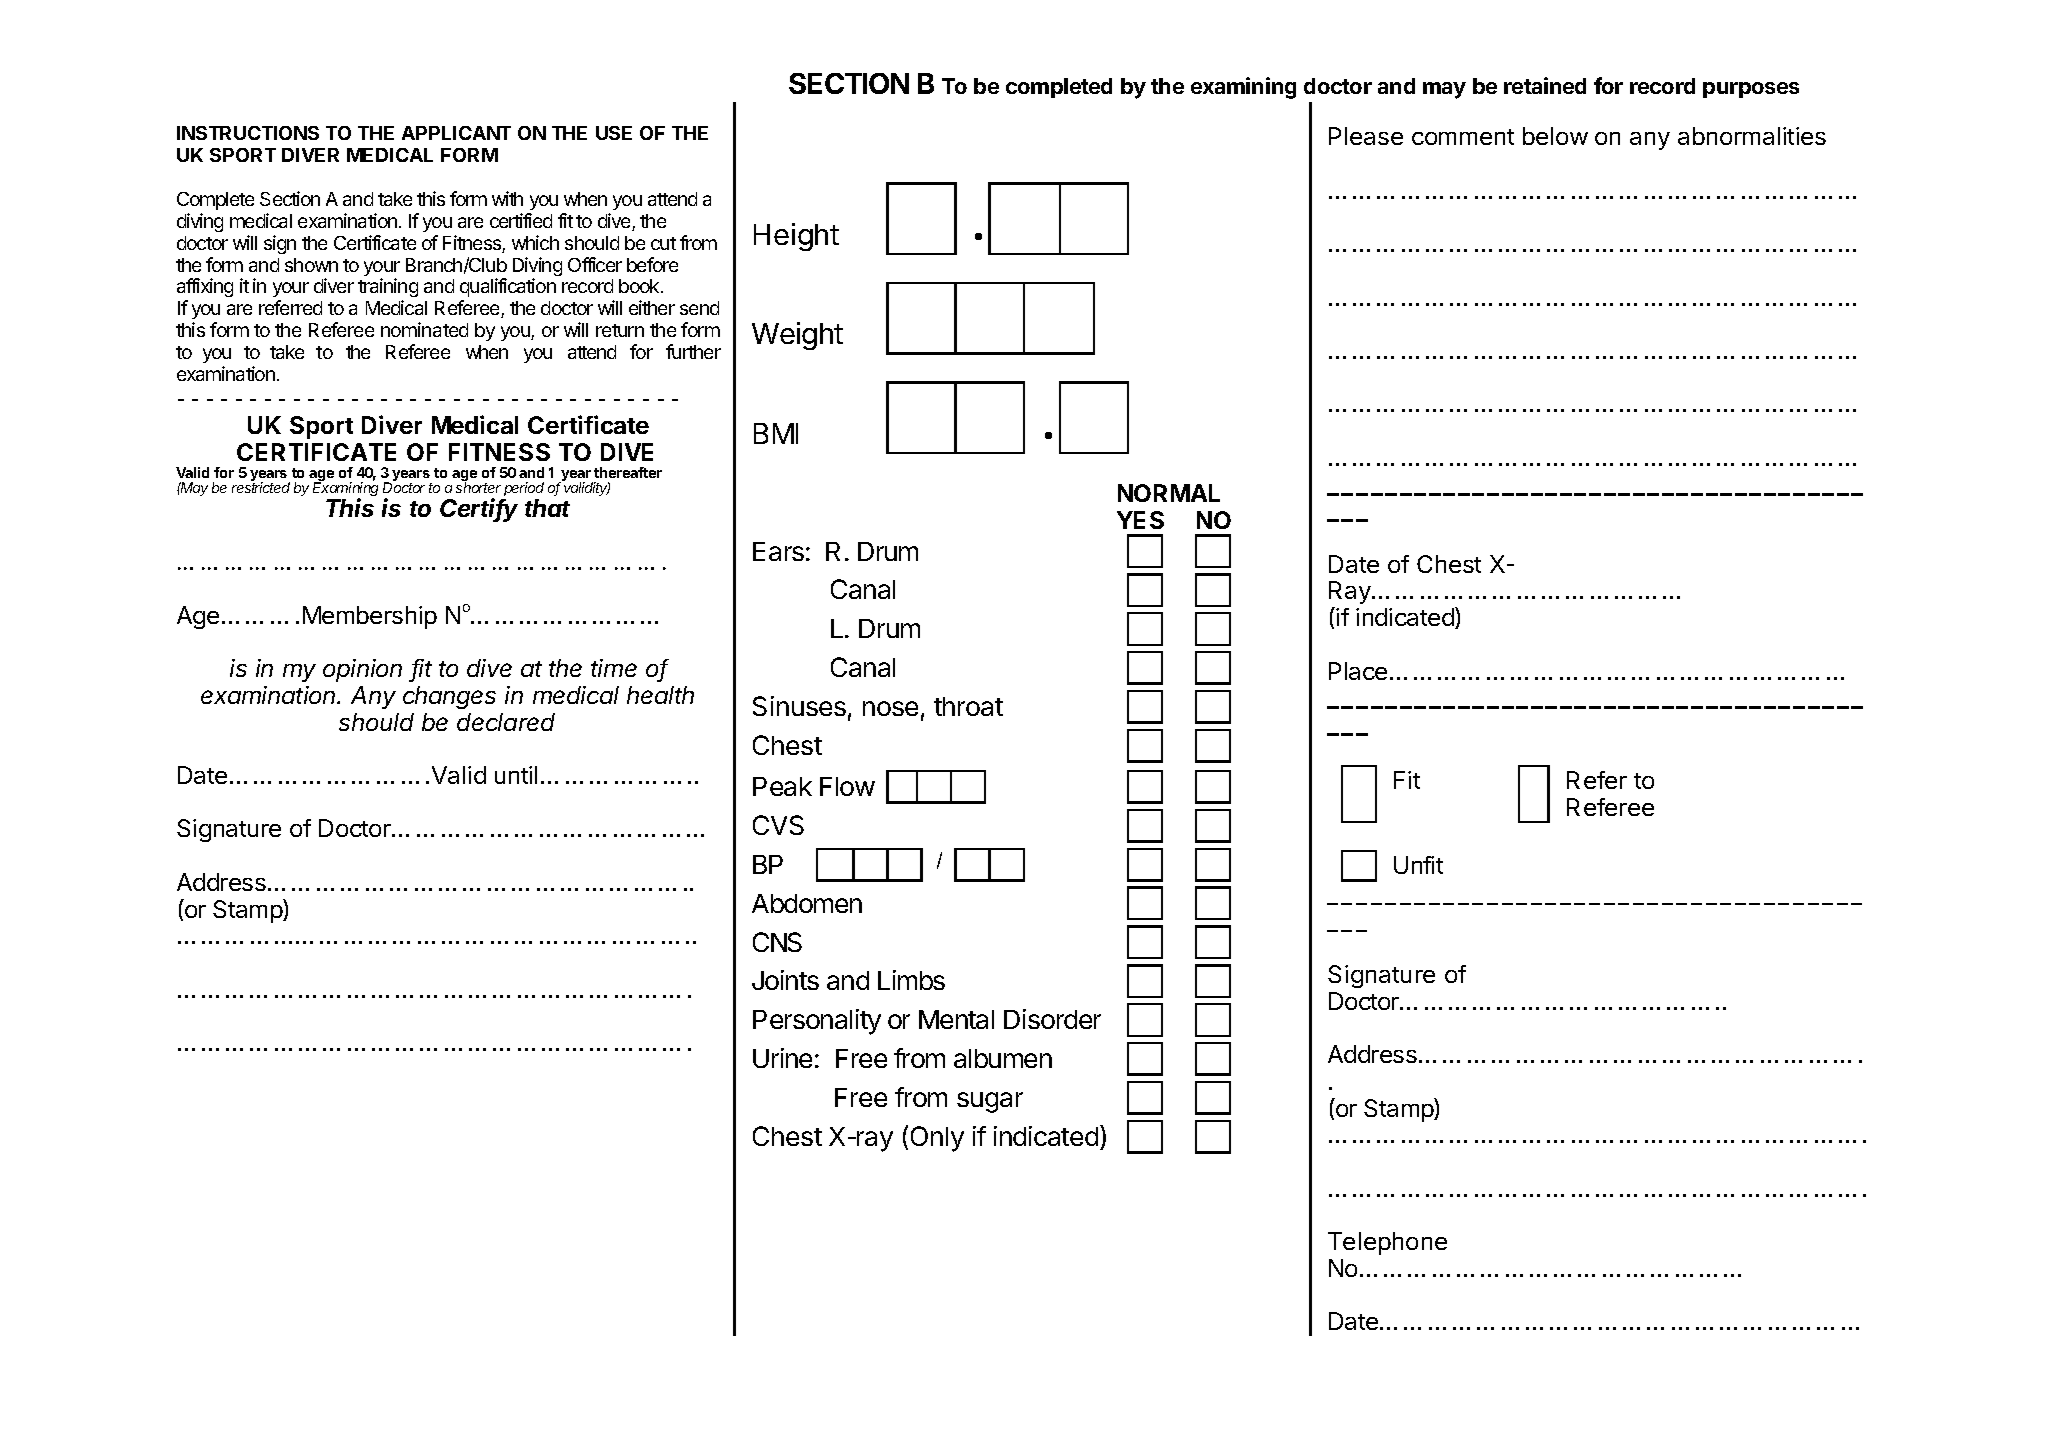  I want to click on APPLICANT, so click(456, 133).
